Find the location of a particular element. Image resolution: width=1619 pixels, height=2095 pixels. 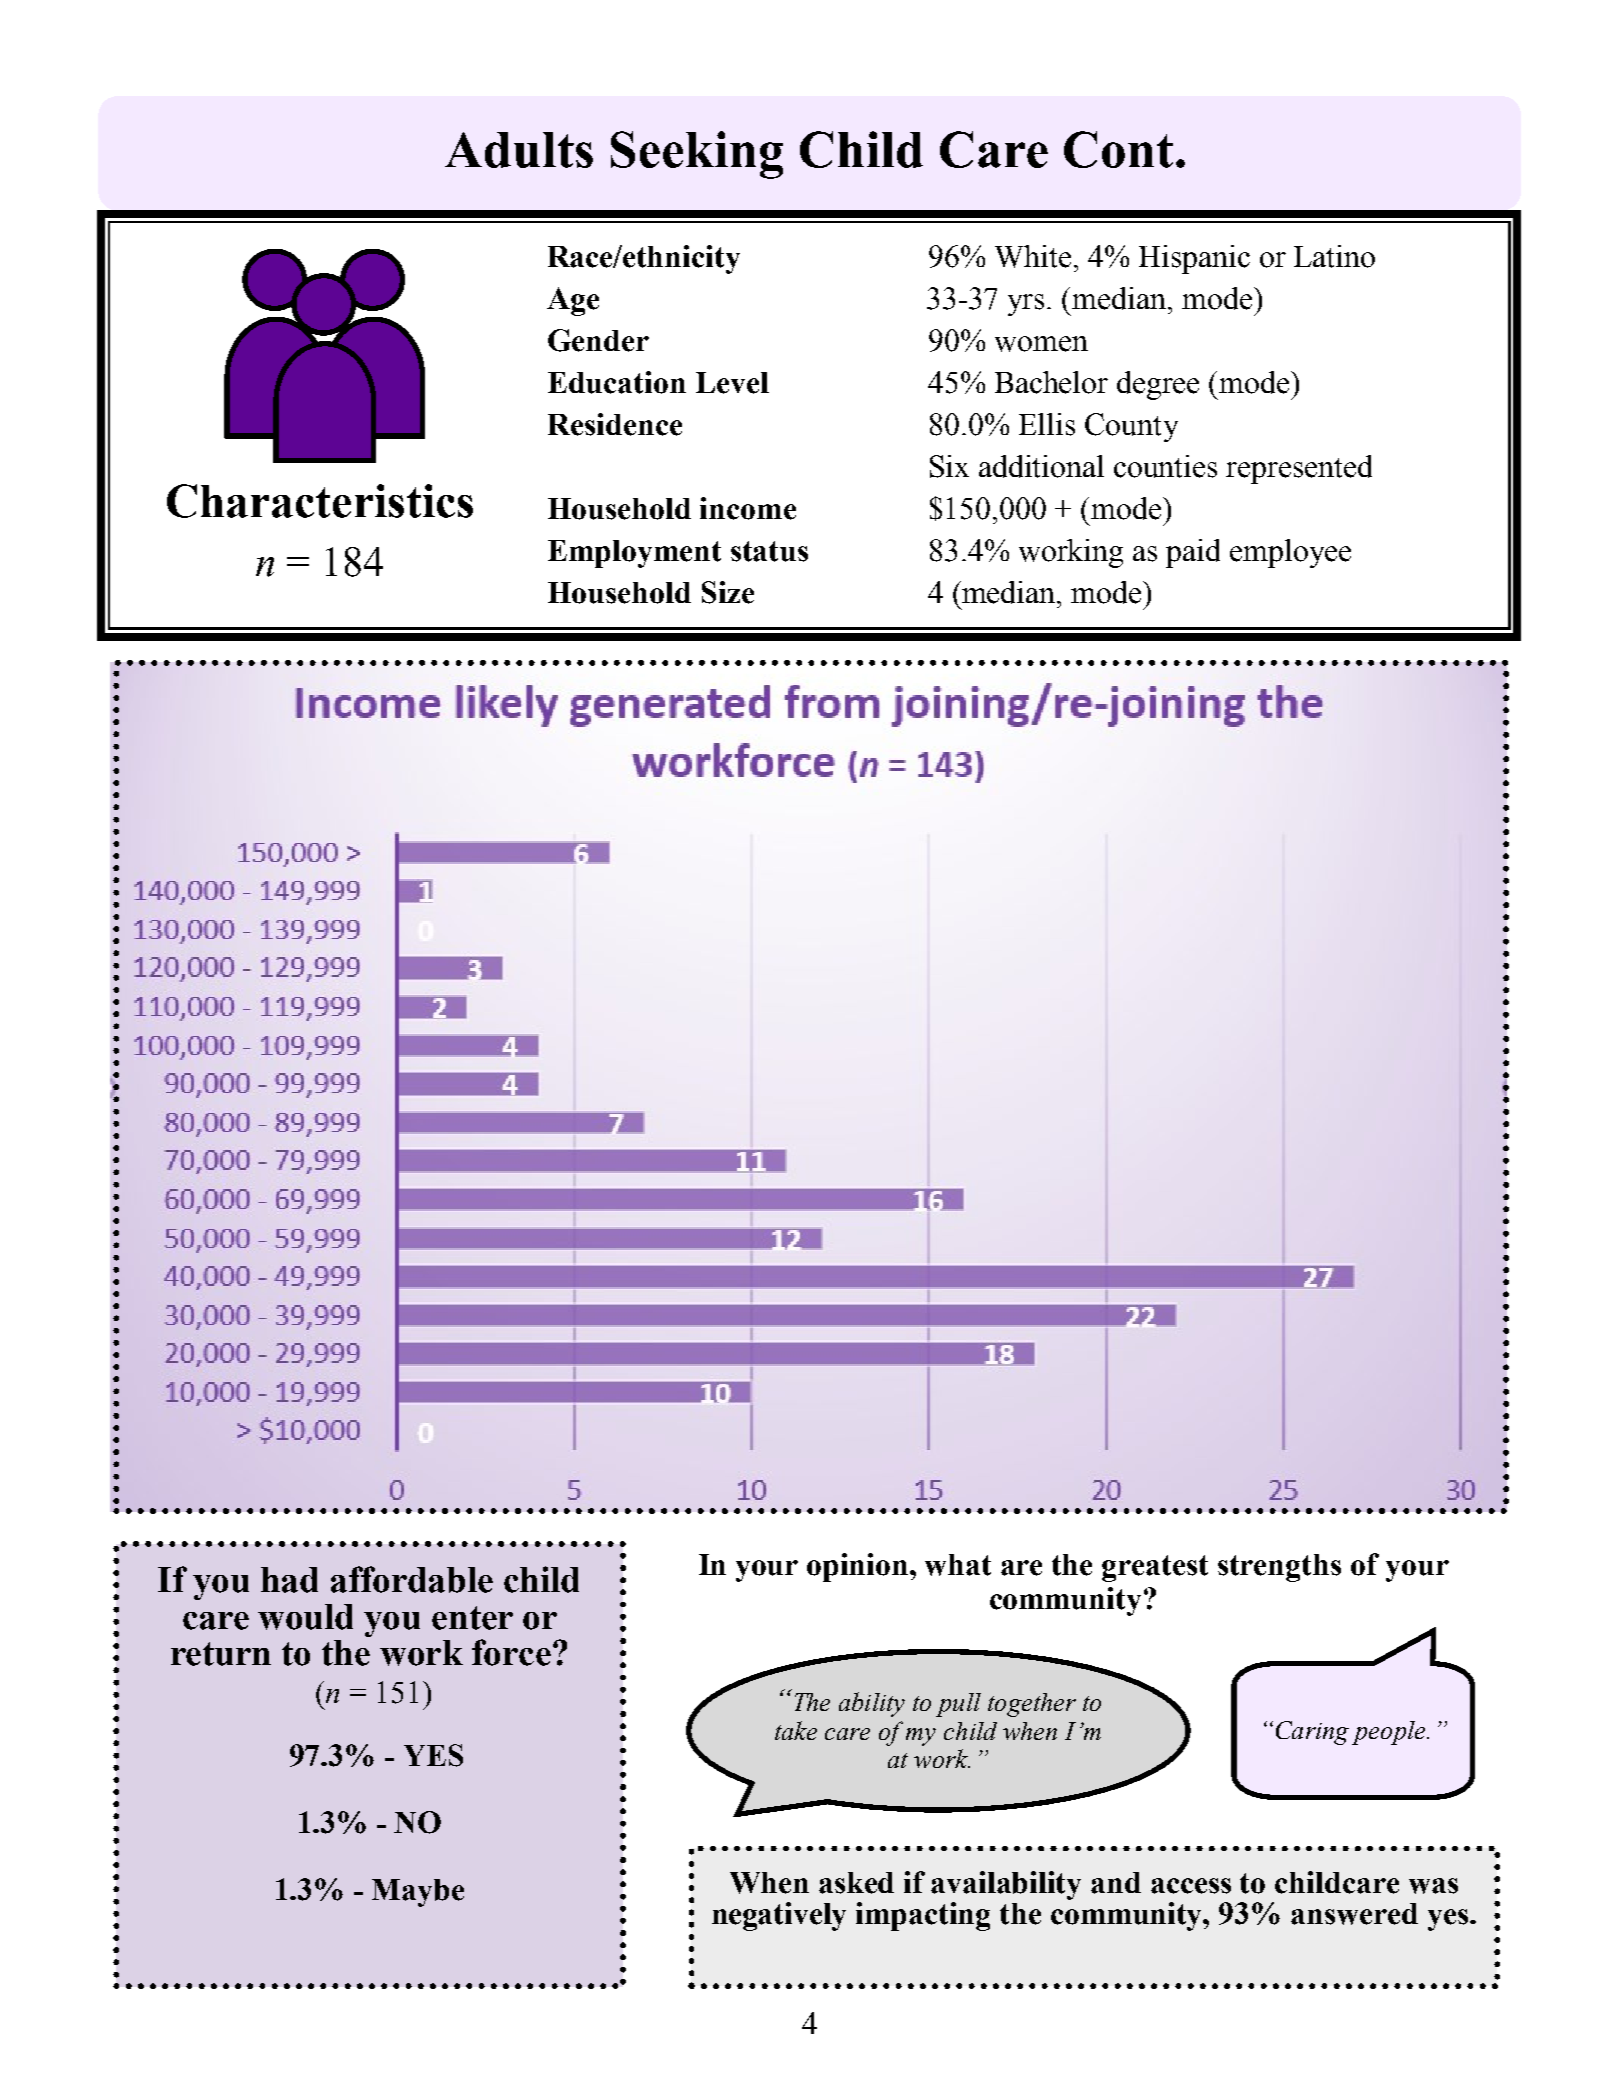

answered is located at coordinates (1354, 1914).
